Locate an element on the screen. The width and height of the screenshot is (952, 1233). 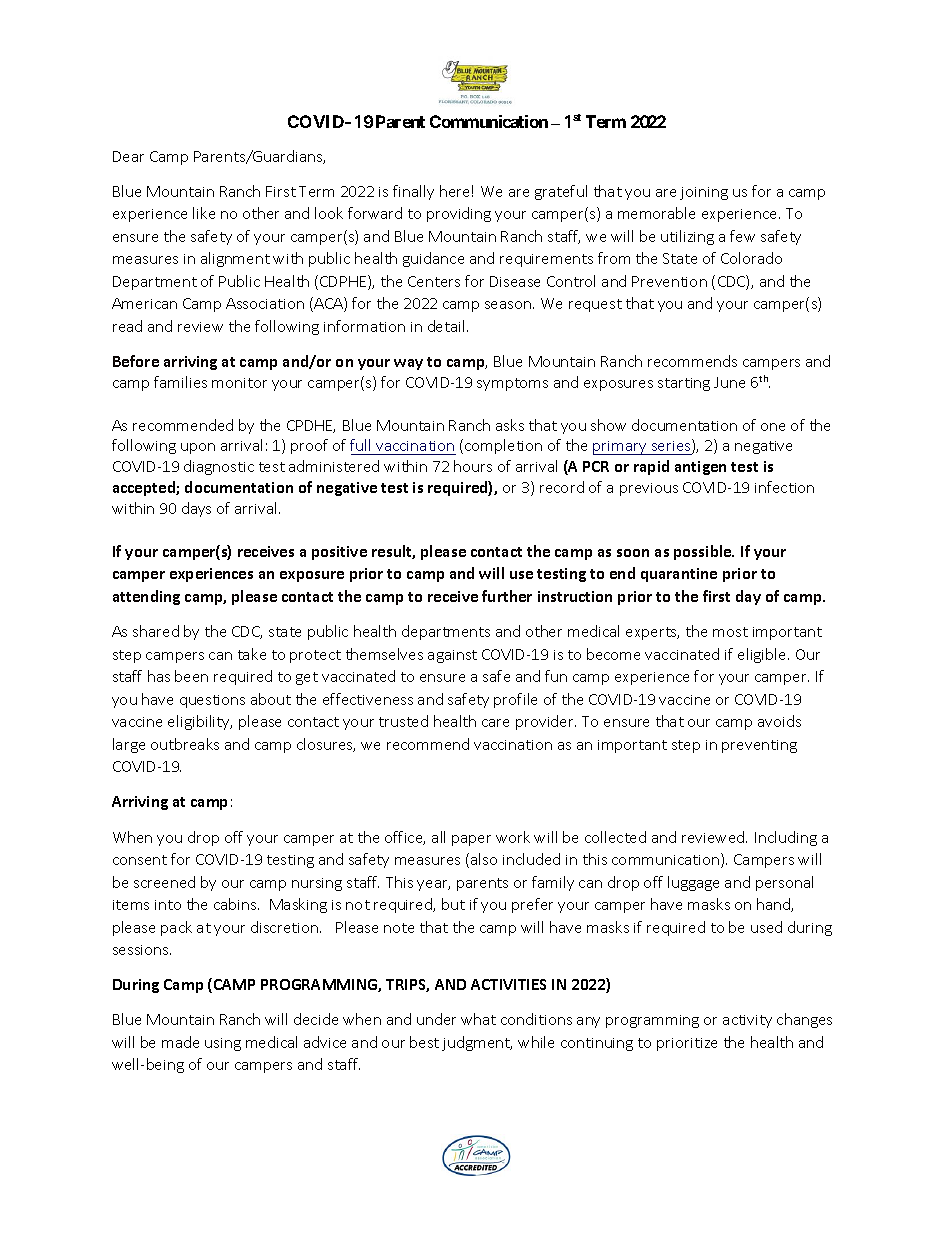
using is located at coordinates (223, 1044).
